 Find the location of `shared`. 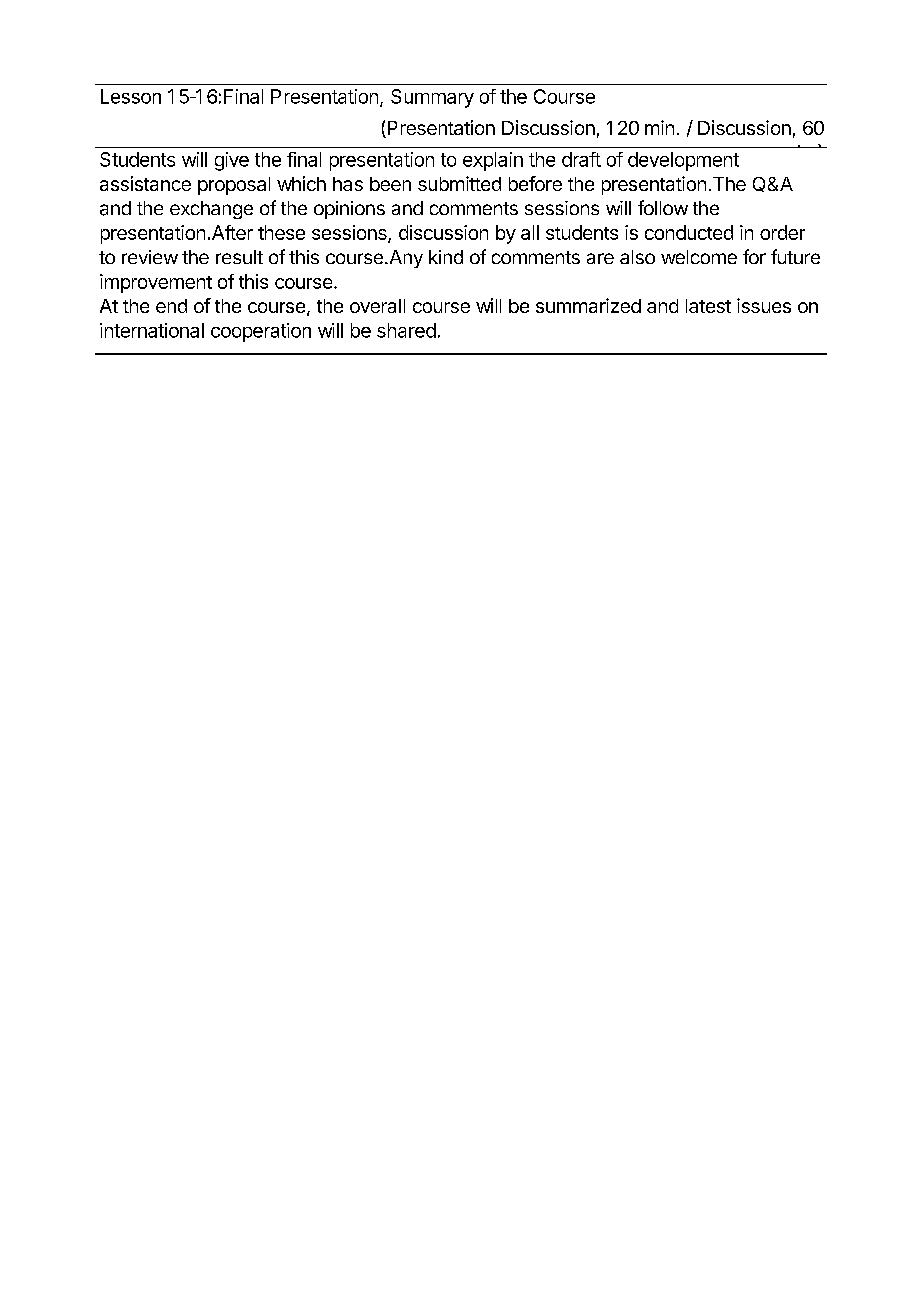

shared is located at coordinates (406, 330).
